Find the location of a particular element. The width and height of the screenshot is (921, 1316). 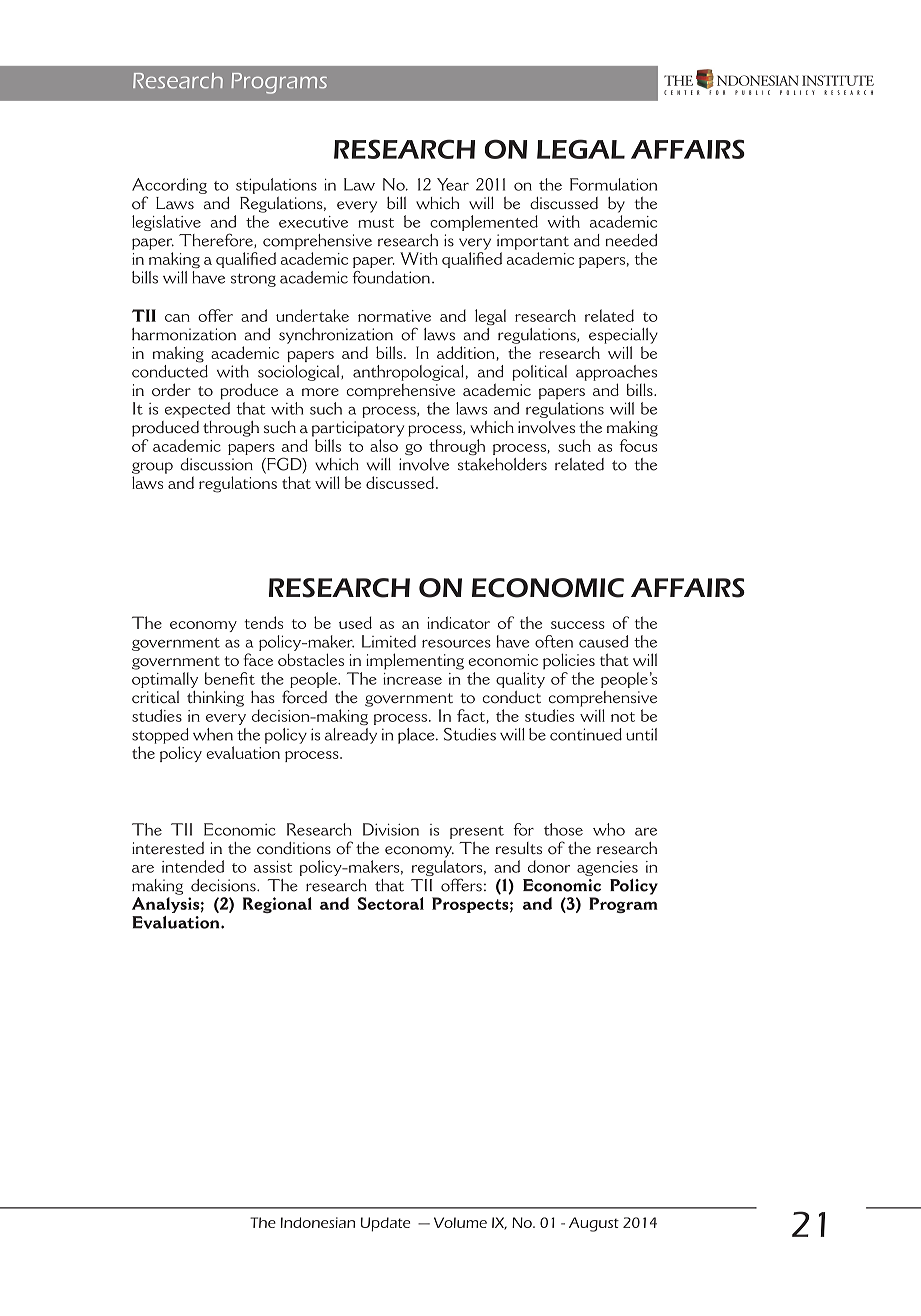

increase is located at coordinates (412, 679).
